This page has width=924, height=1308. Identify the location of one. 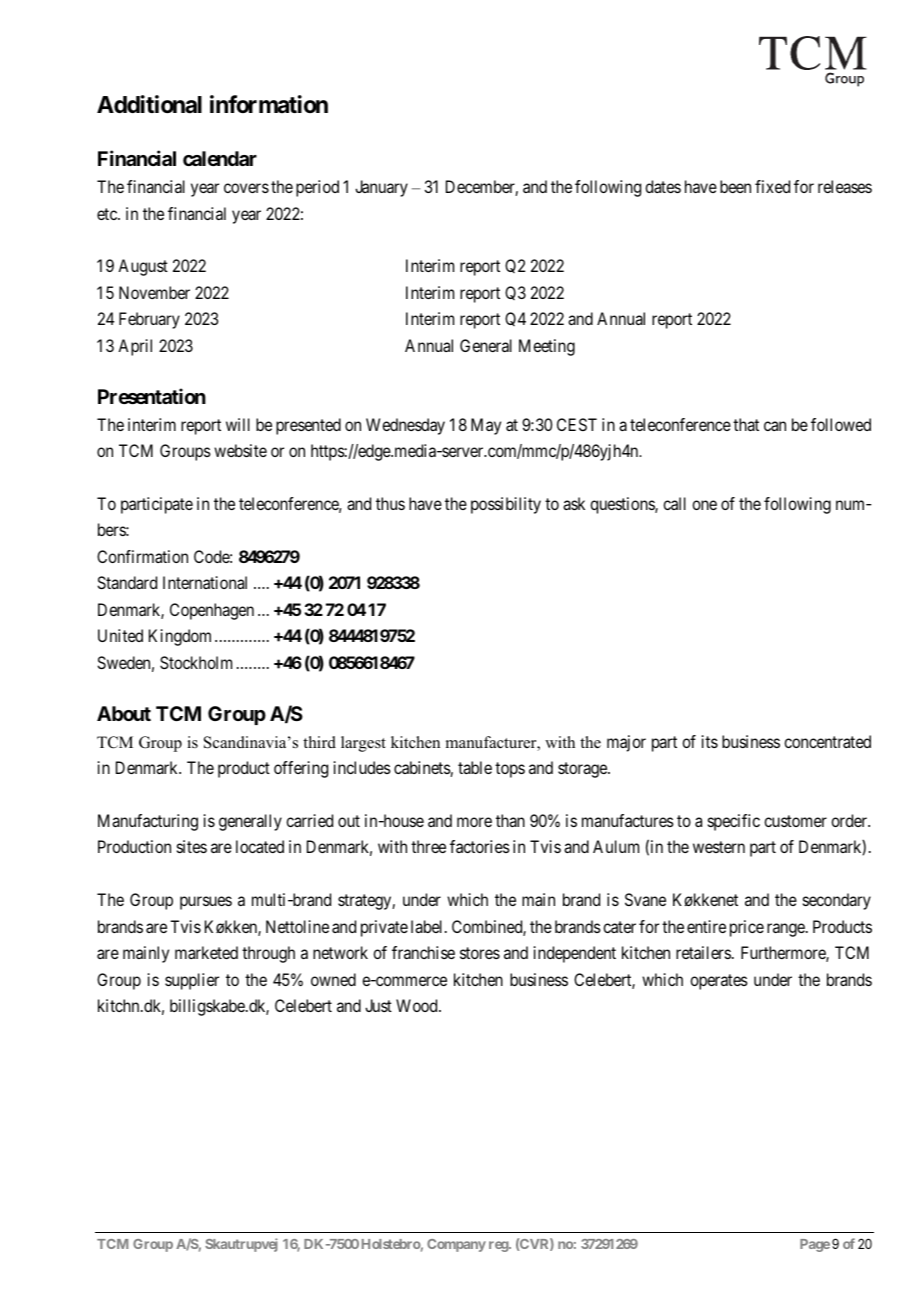
(704, 505).
